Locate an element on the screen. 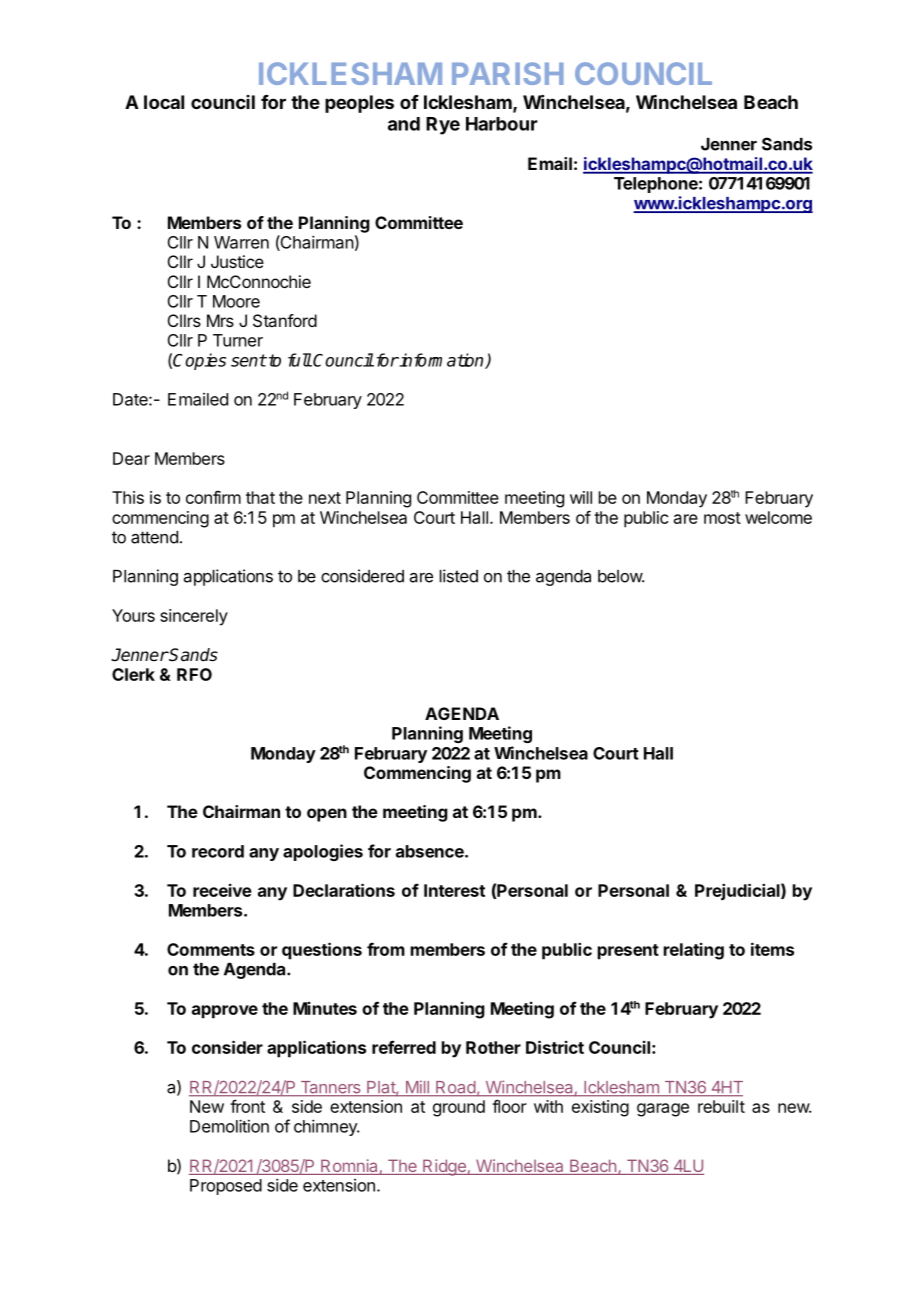  listed is located at coordinates (459, 576).
